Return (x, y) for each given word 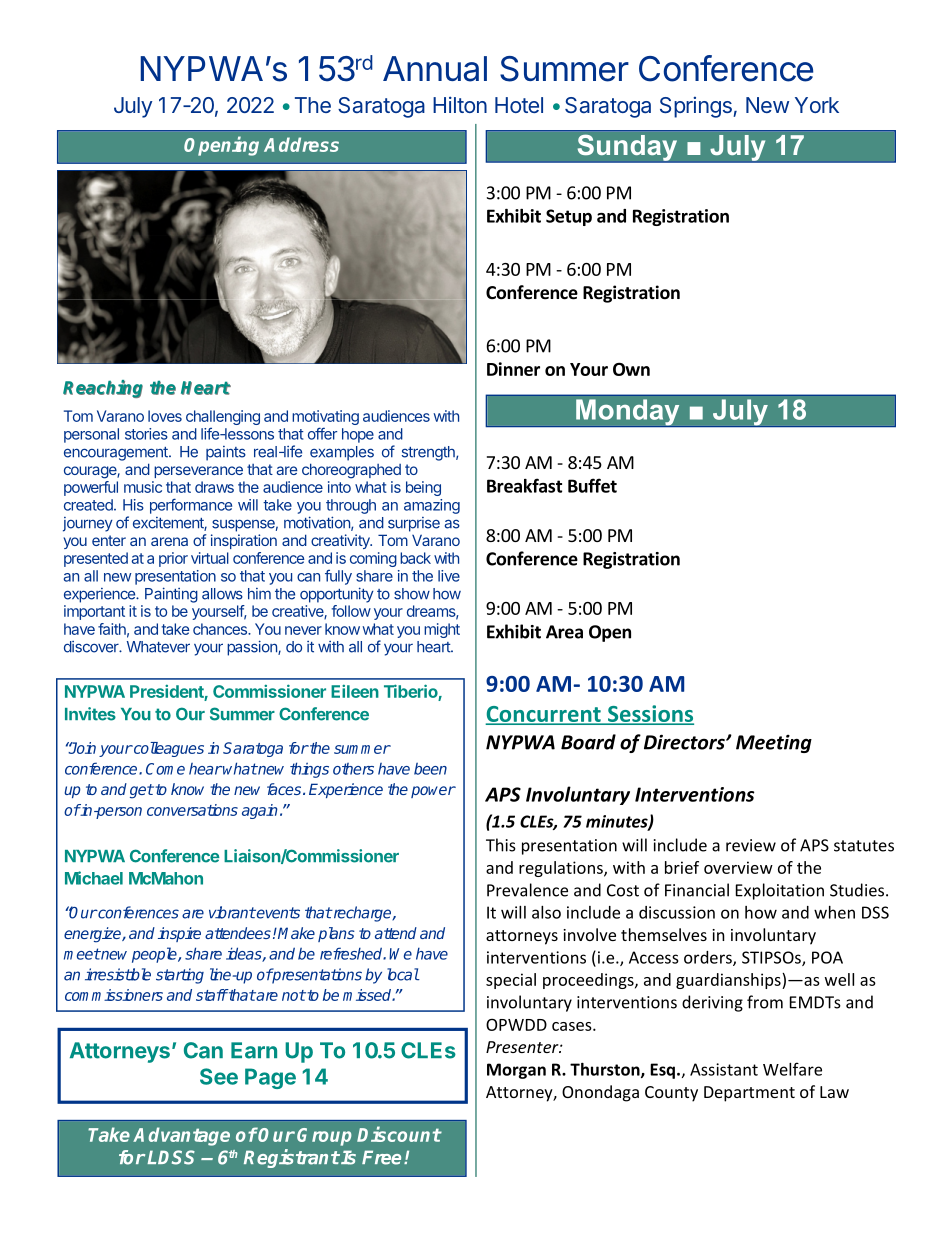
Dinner (513, 369)
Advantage (181, 1136)
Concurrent (544, 715)
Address (301, 144)
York (817, 105)
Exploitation (780, 891)
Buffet (592, 485)
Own (631, 369)
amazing (432, 506)
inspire (179, 934)
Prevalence (527, 890)
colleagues (168, 749)
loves (165, 416)
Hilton (460, 104)
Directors (685, 742)
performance (191, 506)
